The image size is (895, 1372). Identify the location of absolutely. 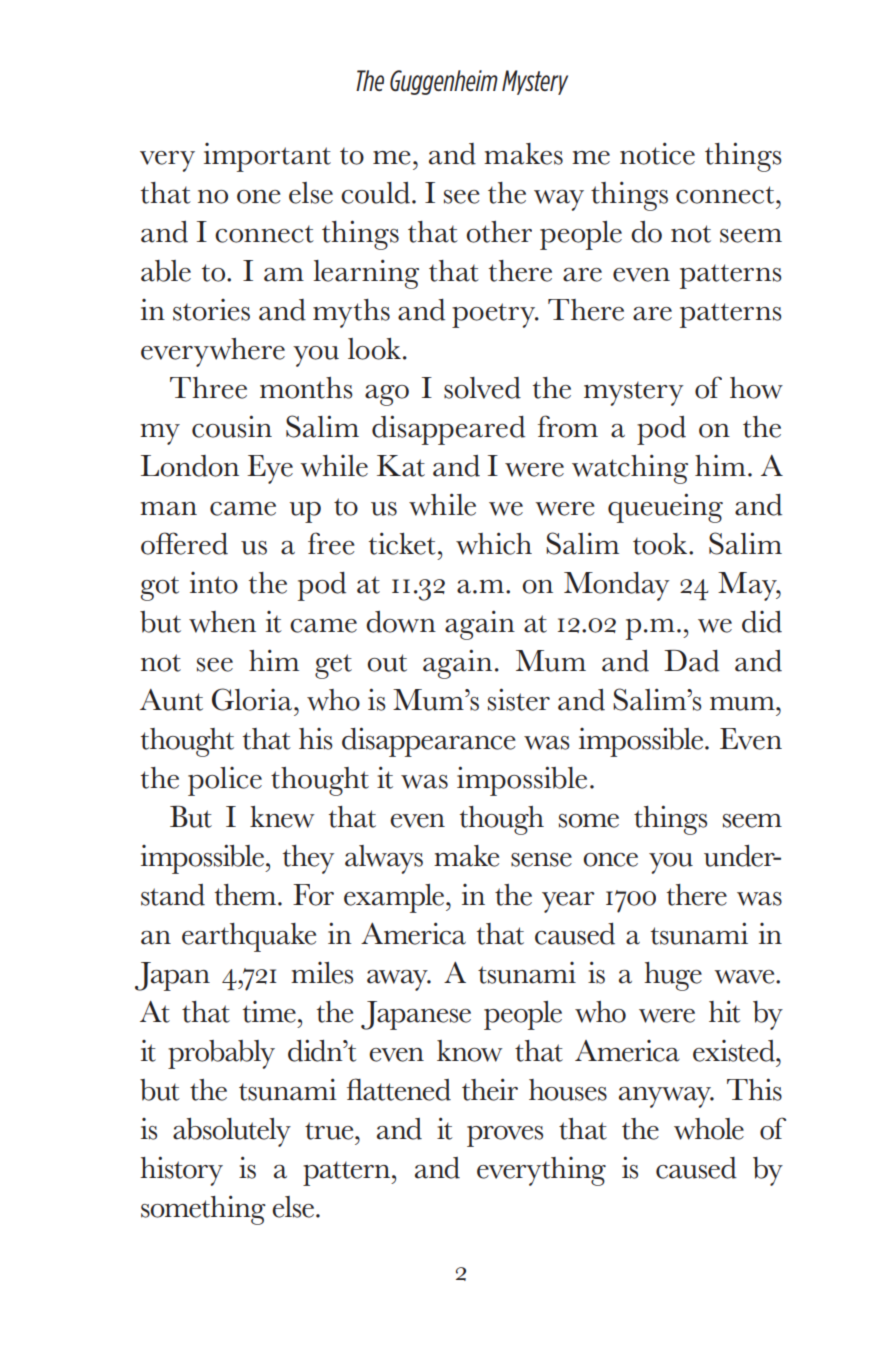
(232, 1132).
